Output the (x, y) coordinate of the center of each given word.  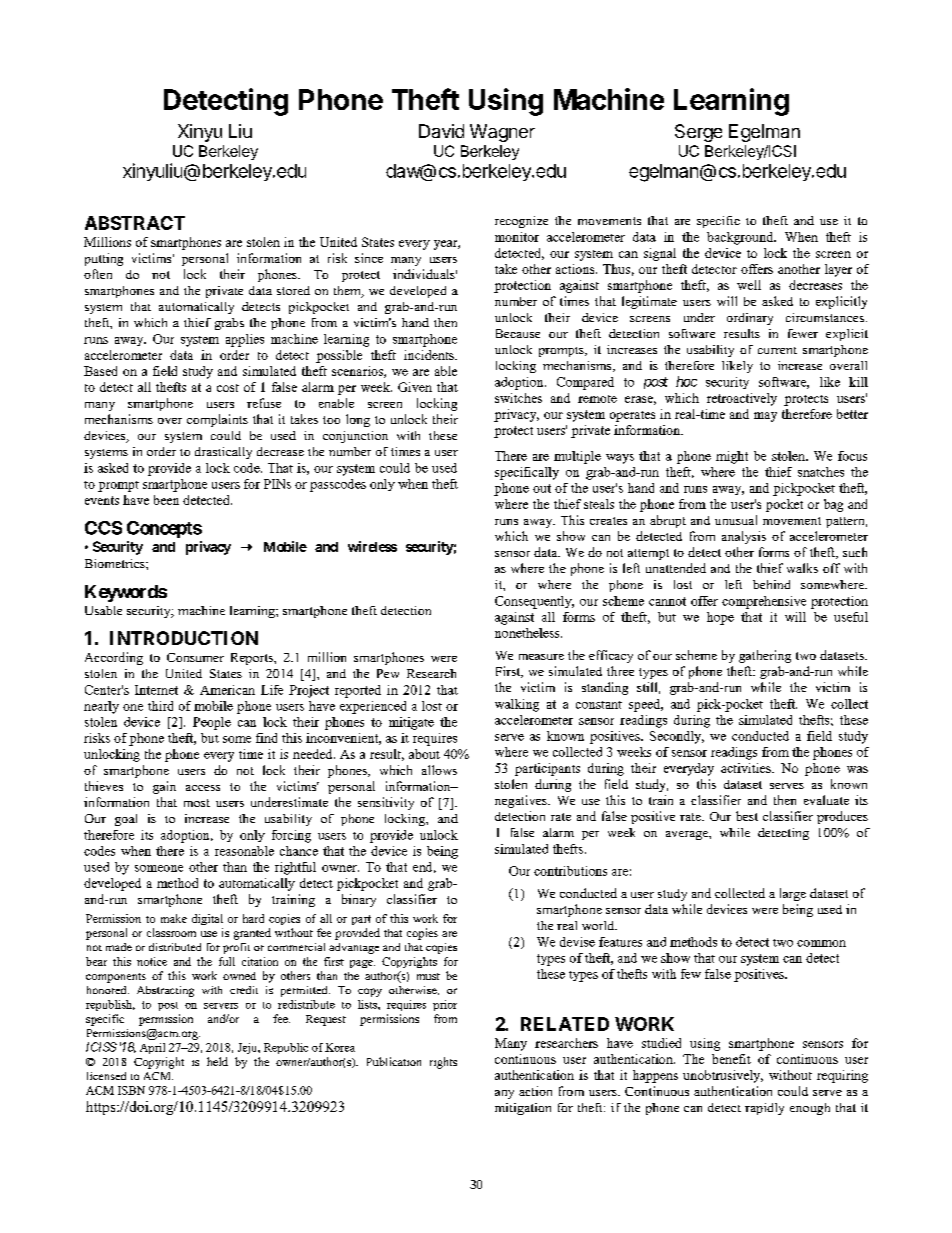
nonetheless (528, 633)
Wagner (502, 133)
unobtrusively (723, 1076)
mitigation (523, 1109)
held (217, 1061)
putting (104, 259)
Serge (698, 133)
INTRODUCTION (184, 638)
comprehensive (764, 602)
